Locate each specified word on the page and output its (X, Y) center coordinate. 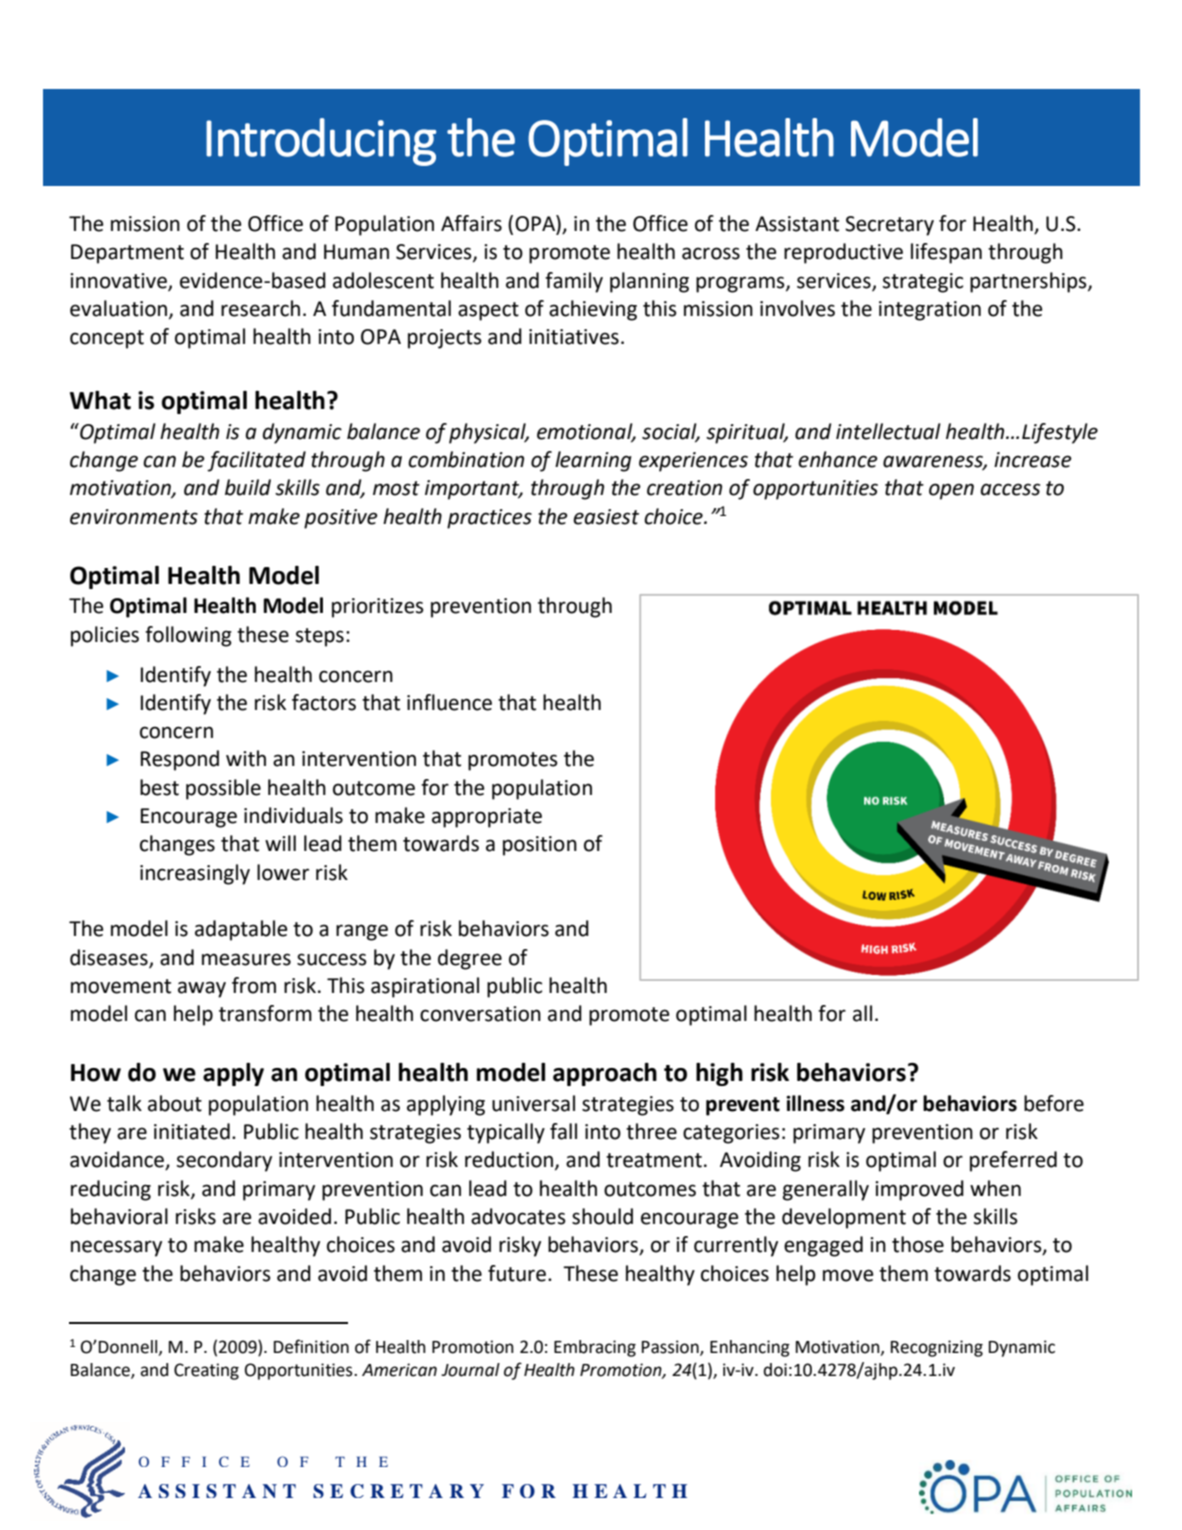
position (540, 846)
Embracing (595, 1348)
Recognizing (937, 1348)
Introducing (321, 142)
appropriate (487, 818)
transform (265, 1013)
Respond (180, 760)
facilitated (256, 461)
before (1054, 1103)
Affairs (471, 223)
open (951, 491)
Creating (206, 1371)
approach (605, 1074)
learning (593, 461)
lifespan (946, 253)
